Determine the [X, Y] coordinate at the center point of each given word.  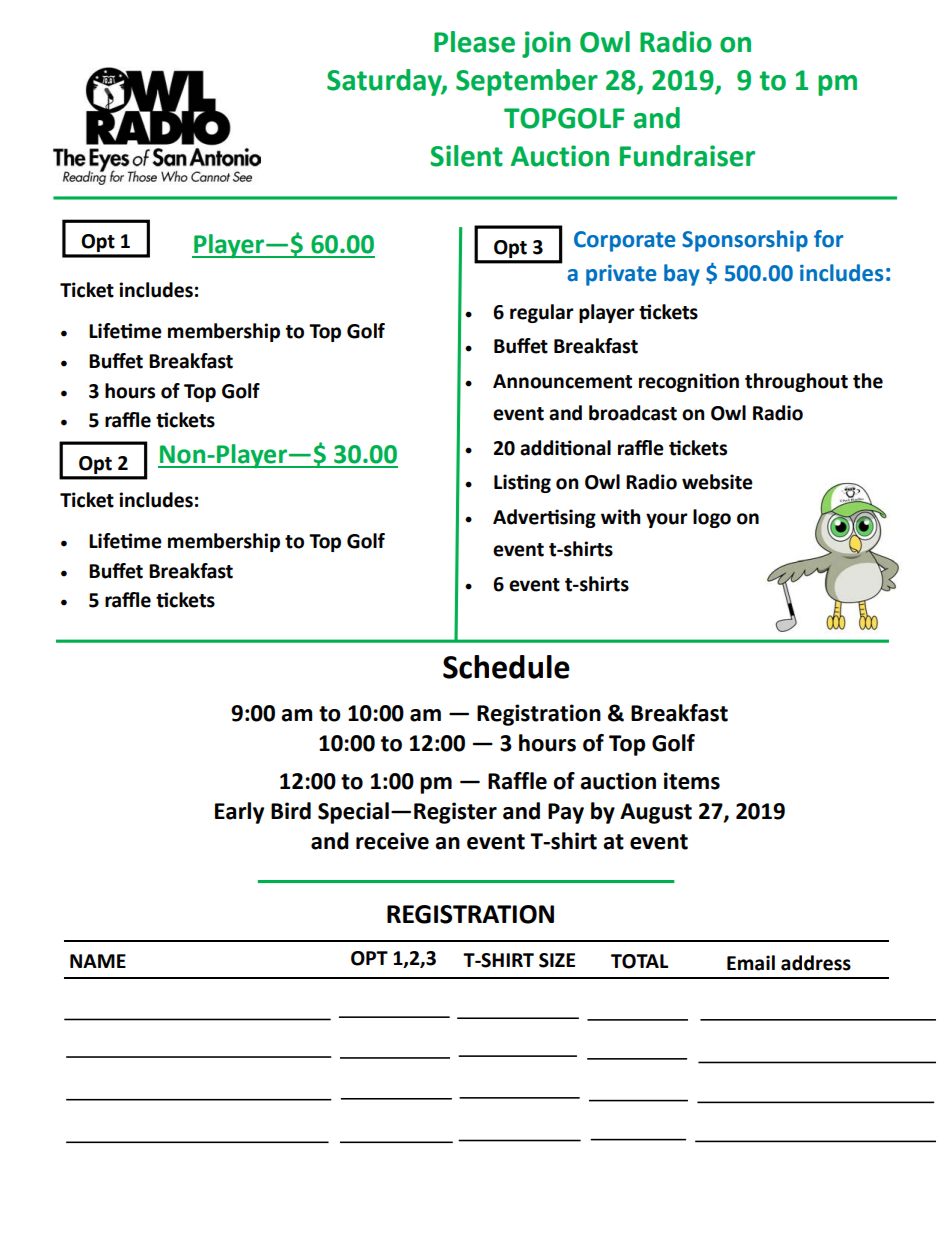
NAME [98, 961]
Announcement [562, 381]
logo [712, 518]
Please [474, 42]
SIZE [557, 960]
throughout [796, 382]
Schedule [506, 667]
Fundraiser [687, 156]
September [527, 82]
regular [542, 313]
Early [239, 813]
